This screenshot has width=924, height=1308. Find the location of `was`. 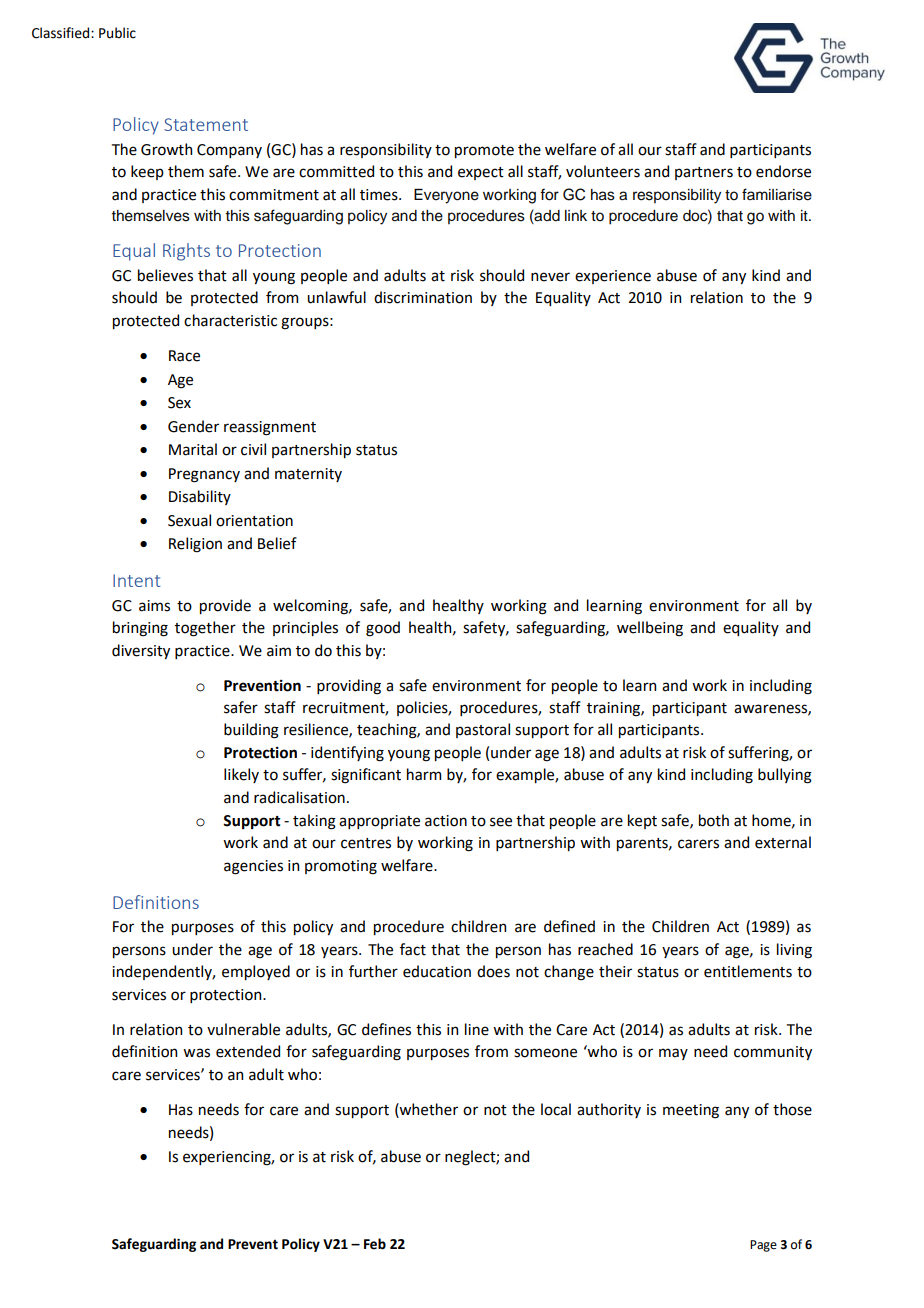

was is located at coordinates (196, 1053).
